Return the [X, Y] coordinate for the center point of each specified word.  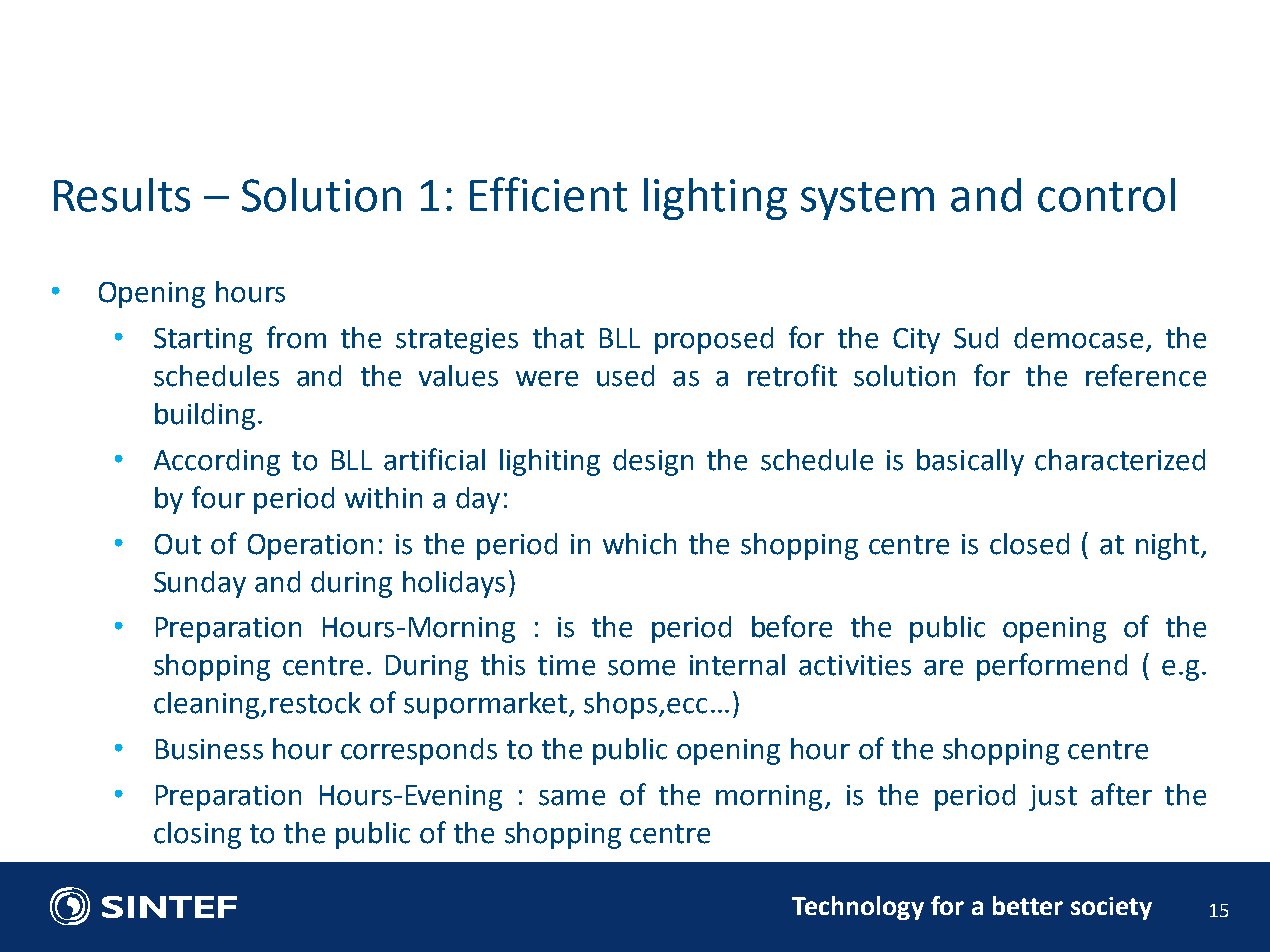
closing [197, 835]
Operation [310, 547]
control [1106, 195]
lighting [715, 199]
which [639, 544]
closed [1029, 544]
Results [122, 195]
